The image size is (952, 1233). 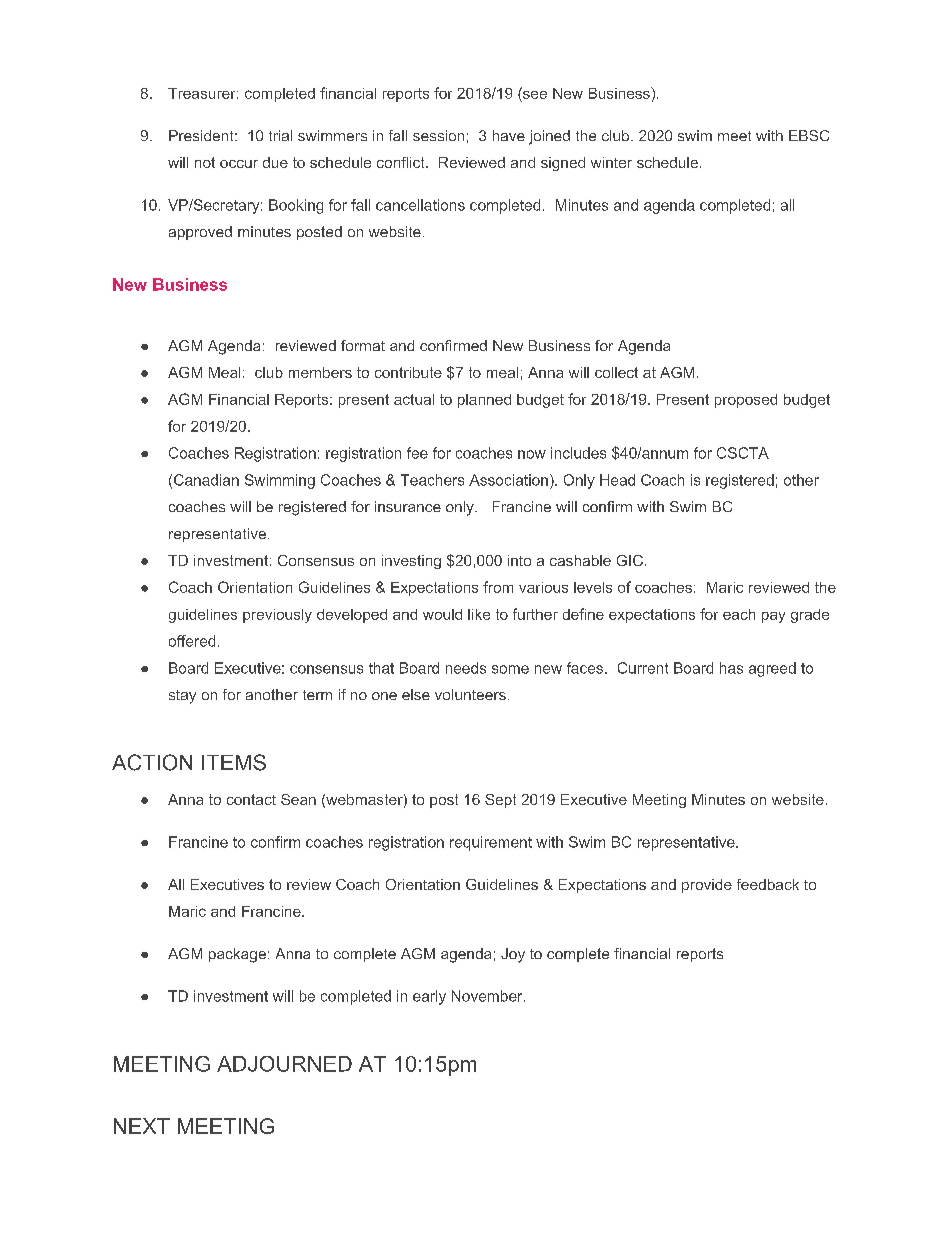 What do you see at coordinates (488, 996) in the page?
I see `November` at bounding box center [488, 996].
